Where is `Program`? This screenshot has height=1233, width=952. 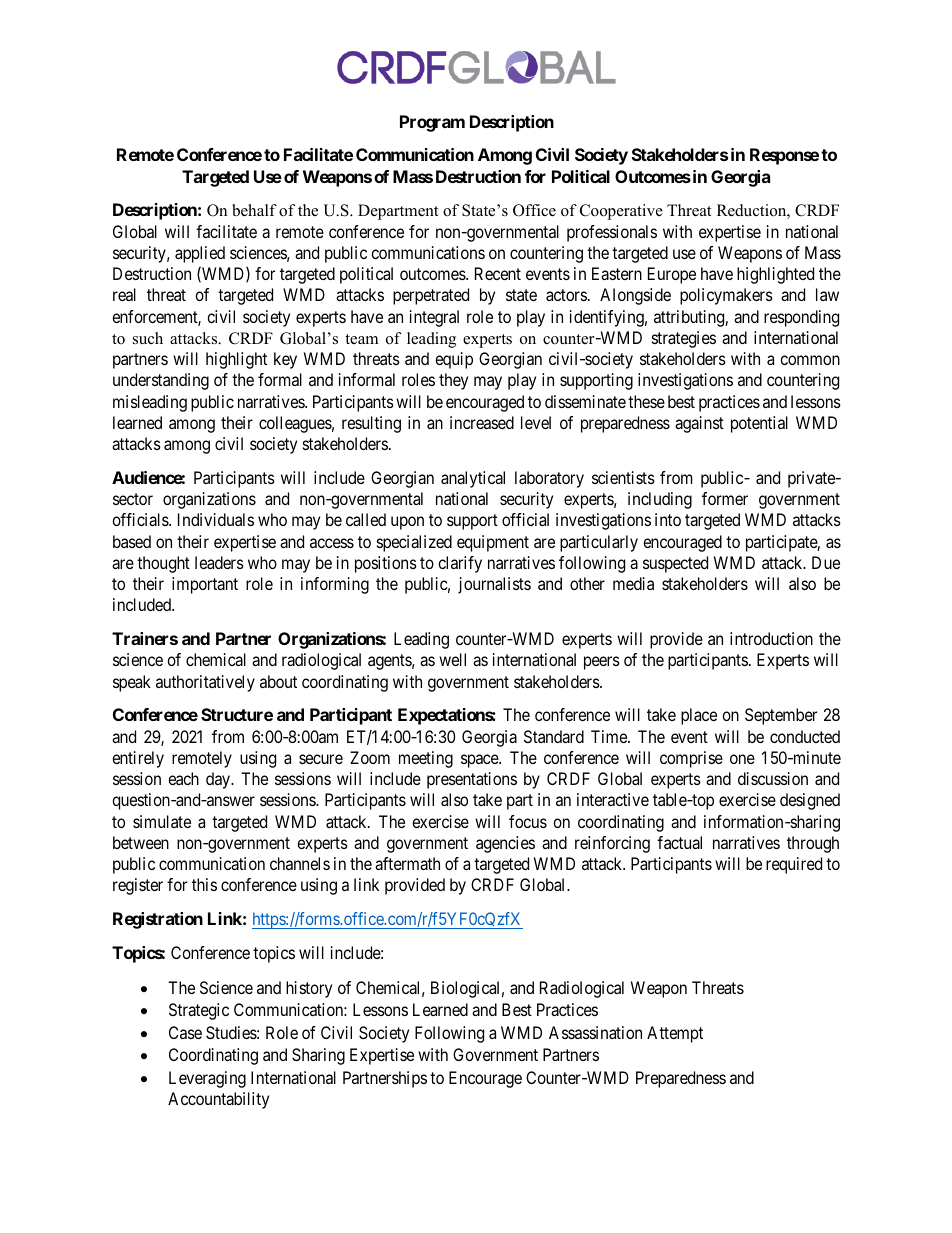 Program is located at coordinates (432, 123).
